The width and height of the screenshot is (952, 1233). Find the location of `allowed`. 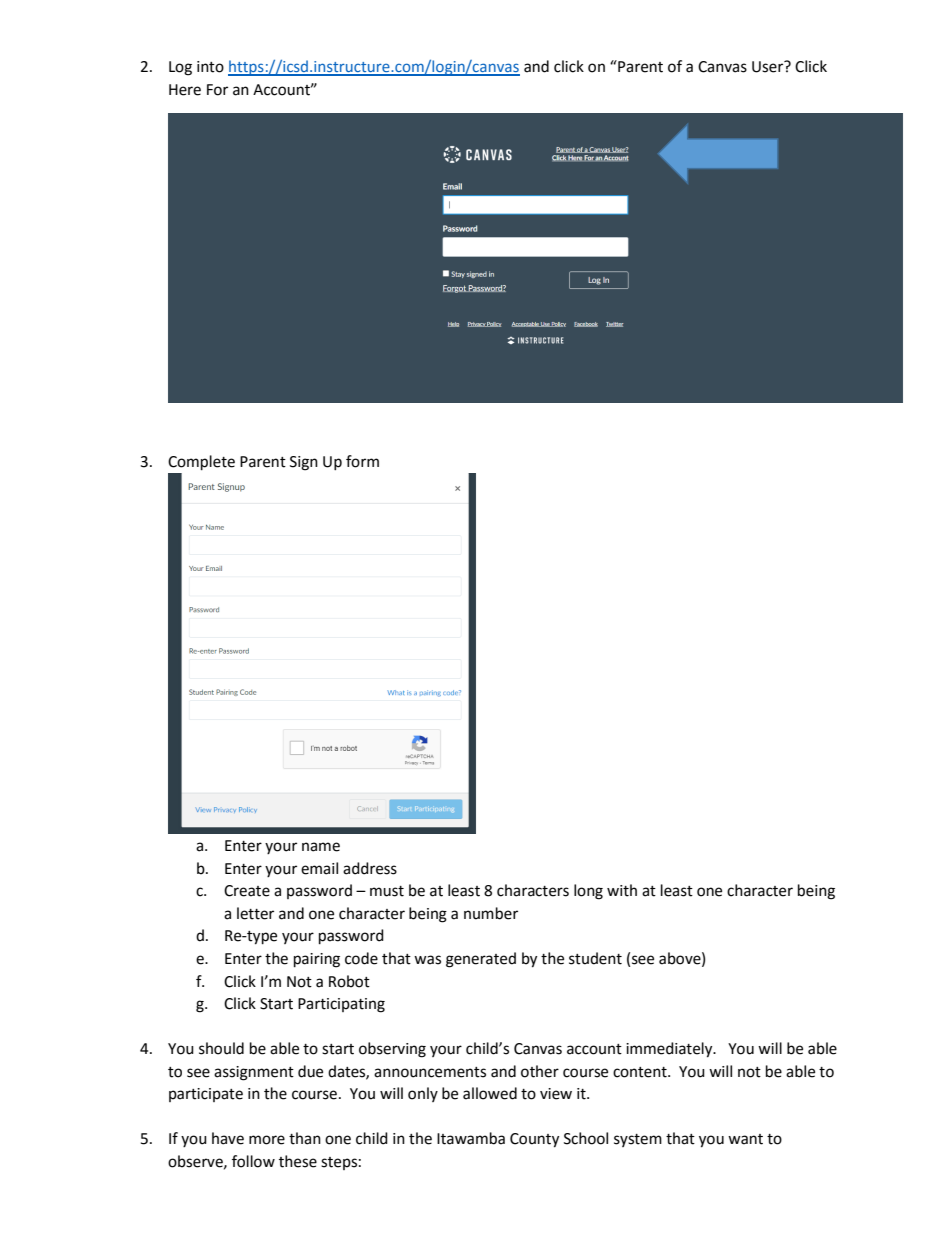

allowed is located at coordinates (490, 1093).
